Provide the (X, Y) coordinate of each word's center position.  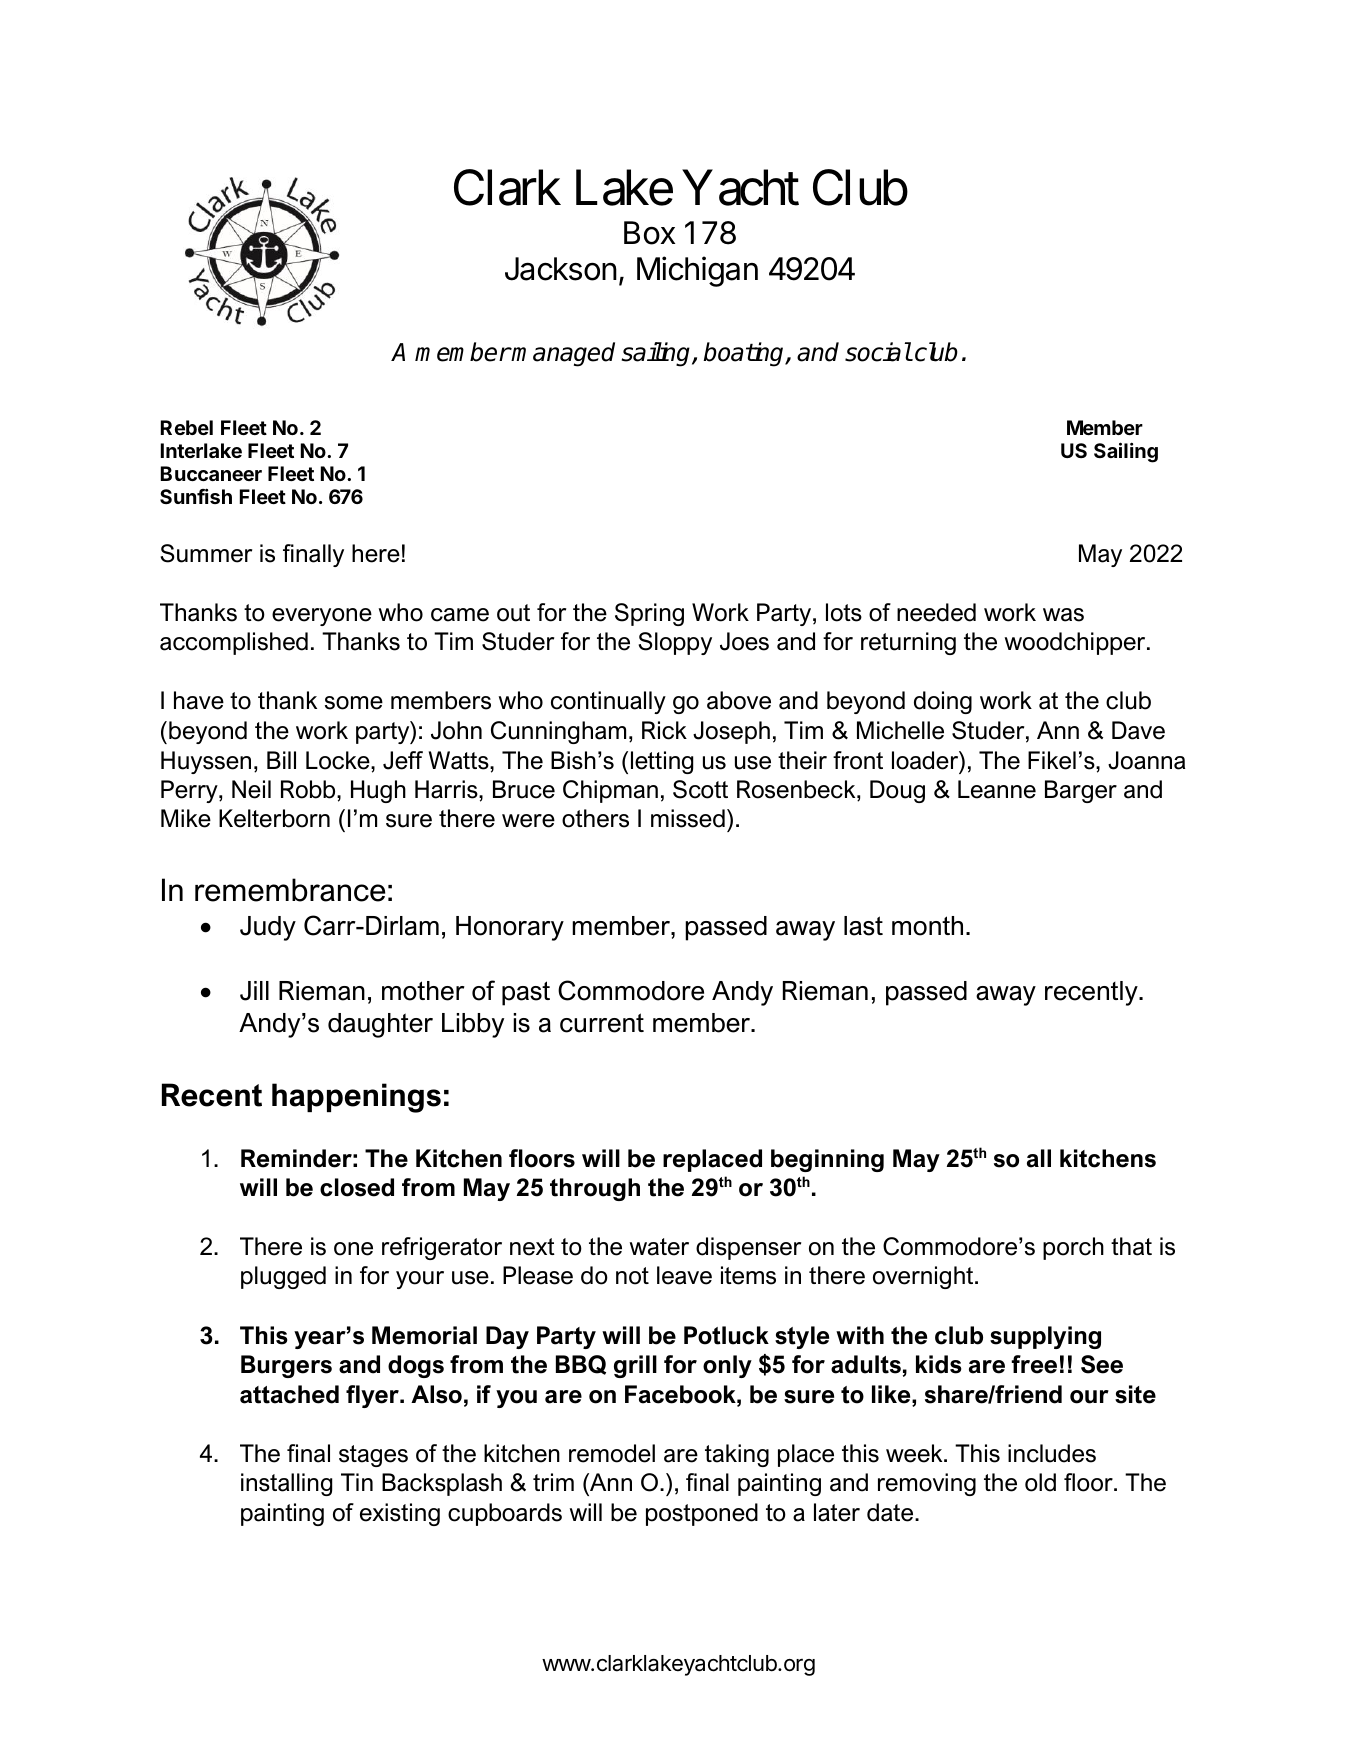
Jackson (561, 269)
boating (745, 354)
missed (688, 818)
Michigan (697, 271)
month (927, 926)
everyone (322, 617)
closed (357, 1187)
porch (1073, 1248)
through (595, 1189)
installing (286, 1484)
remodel (612, 1453)
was (1063, 615)
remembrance (290, 890)
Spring (649, 614)
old (1040, 1482)
